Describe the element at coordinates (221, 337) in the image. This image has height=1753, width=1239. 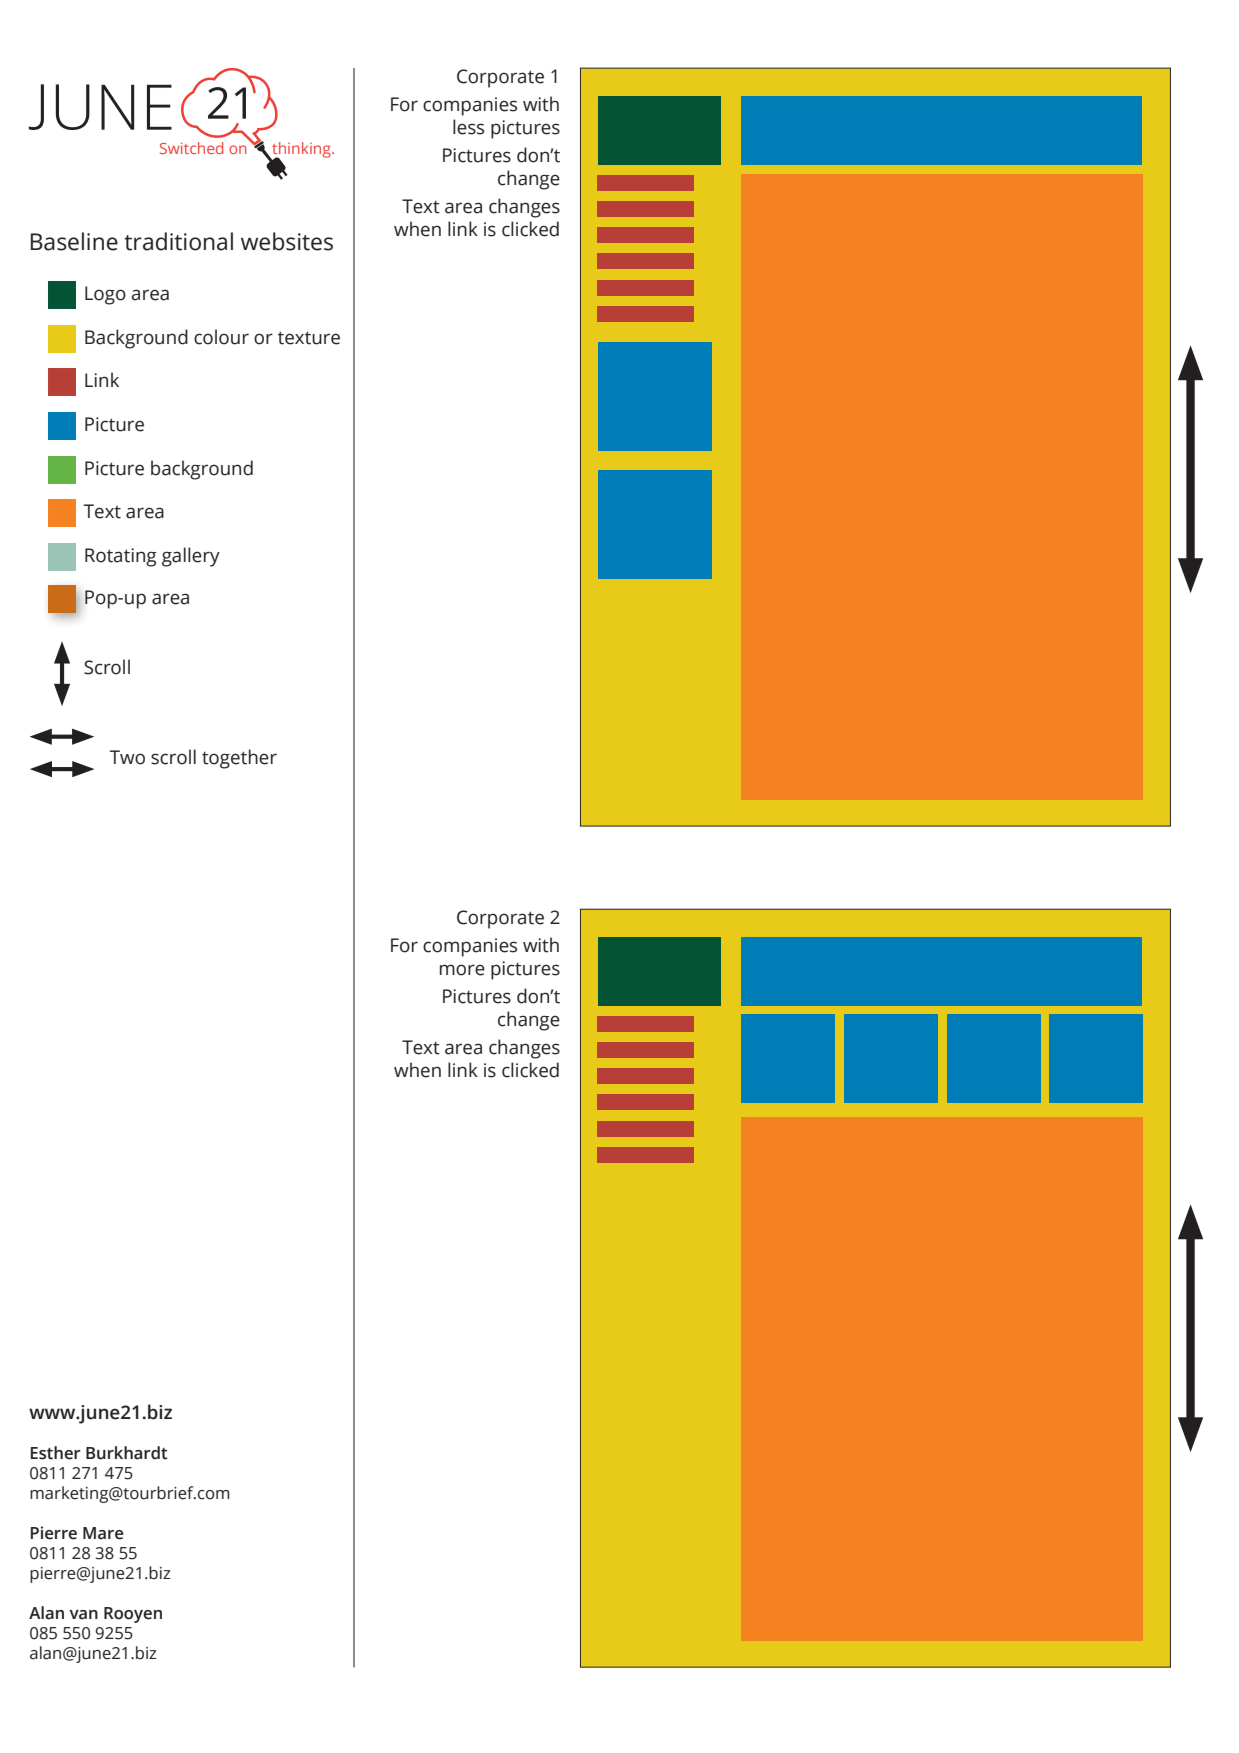
I see `colour` at that location.
